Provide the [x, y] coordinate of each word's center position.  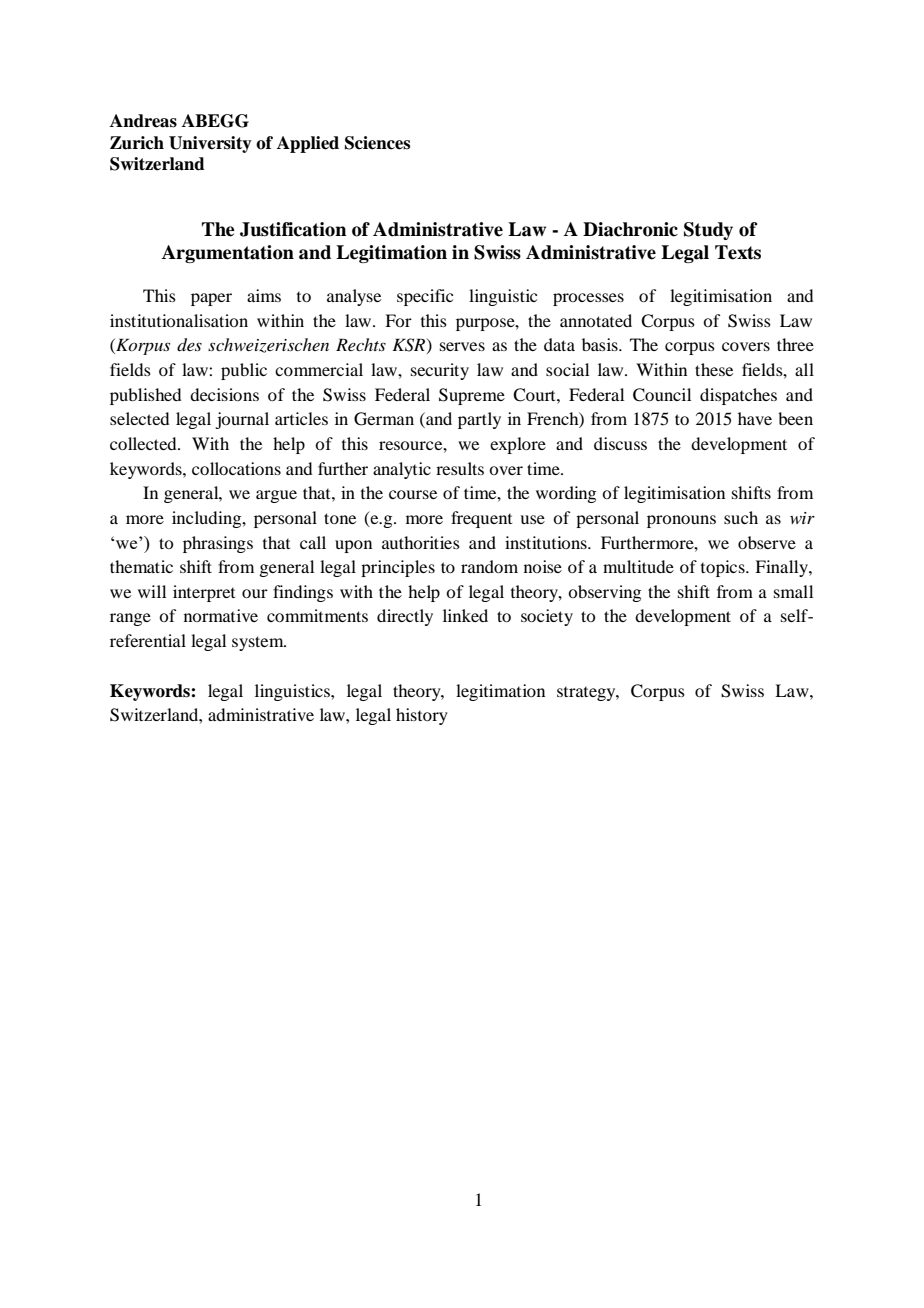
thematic [141, 566]
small [793, 591]
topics [724, 568]
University [210, 144]
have [755, 418]
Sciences [377, 143]
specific [425, 297]
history [422, 716]
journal [242, 420]
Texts [738, 252]
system [259, 643]
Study [708, 231]
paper [211, 299]
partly [479, 420]
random [489, 566]
